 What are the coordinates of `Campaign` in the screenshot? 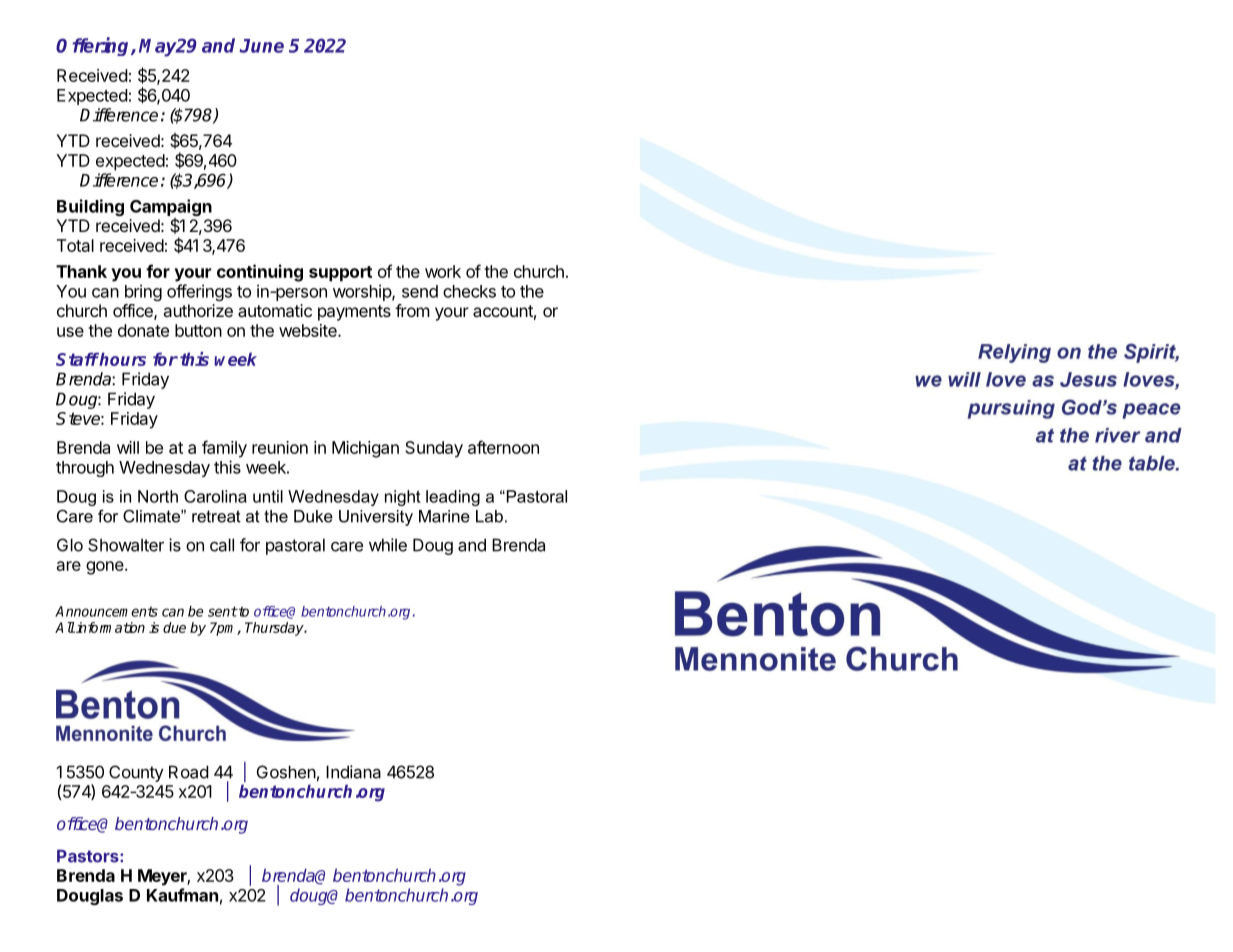 It's located at (171, 209).
